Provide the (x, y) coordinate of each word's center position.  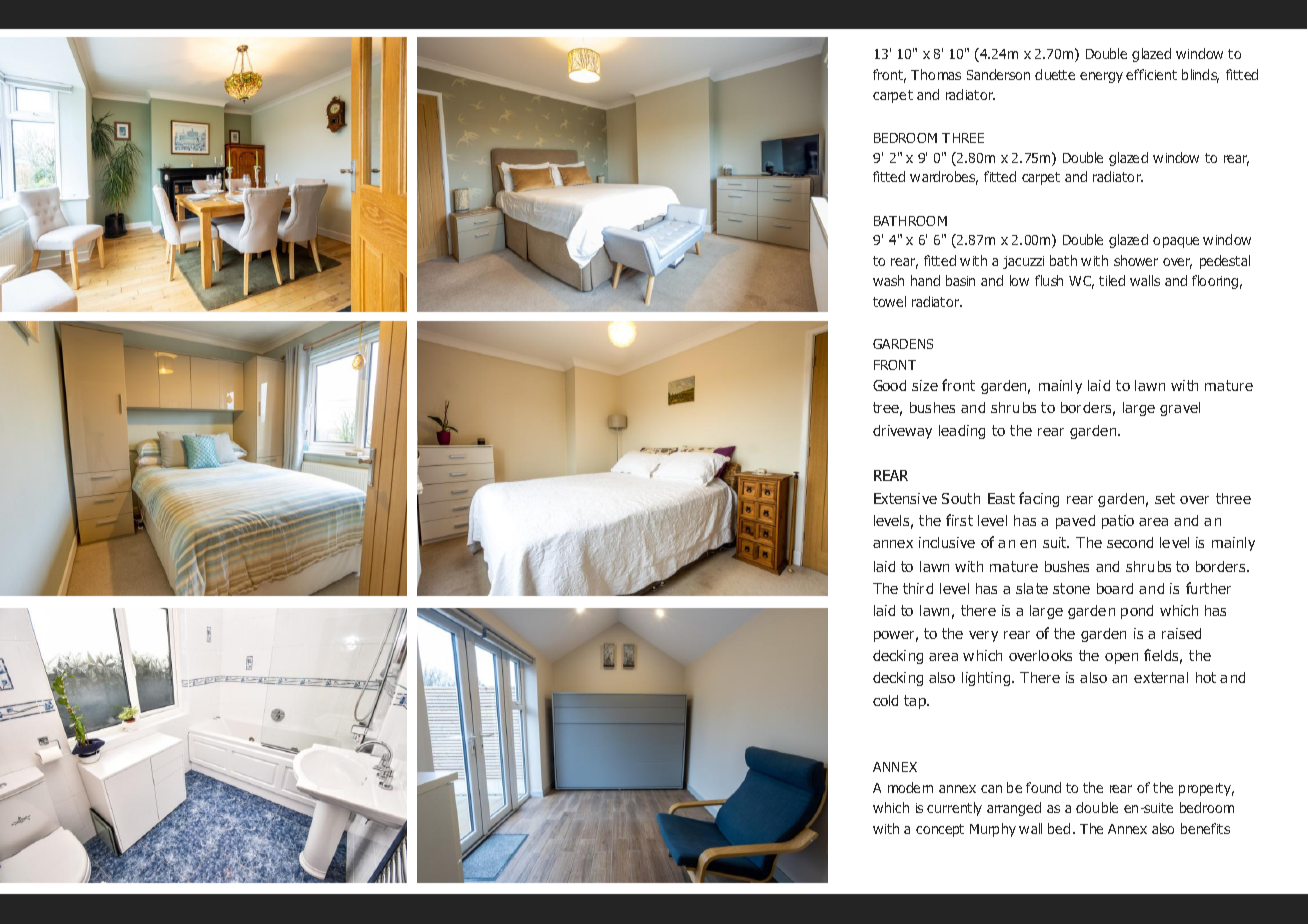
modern (910, 787)
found (1043, 787)
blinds (1200, 76)
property (1206, 789)
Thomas (936, 74)
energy (1101, 77)
